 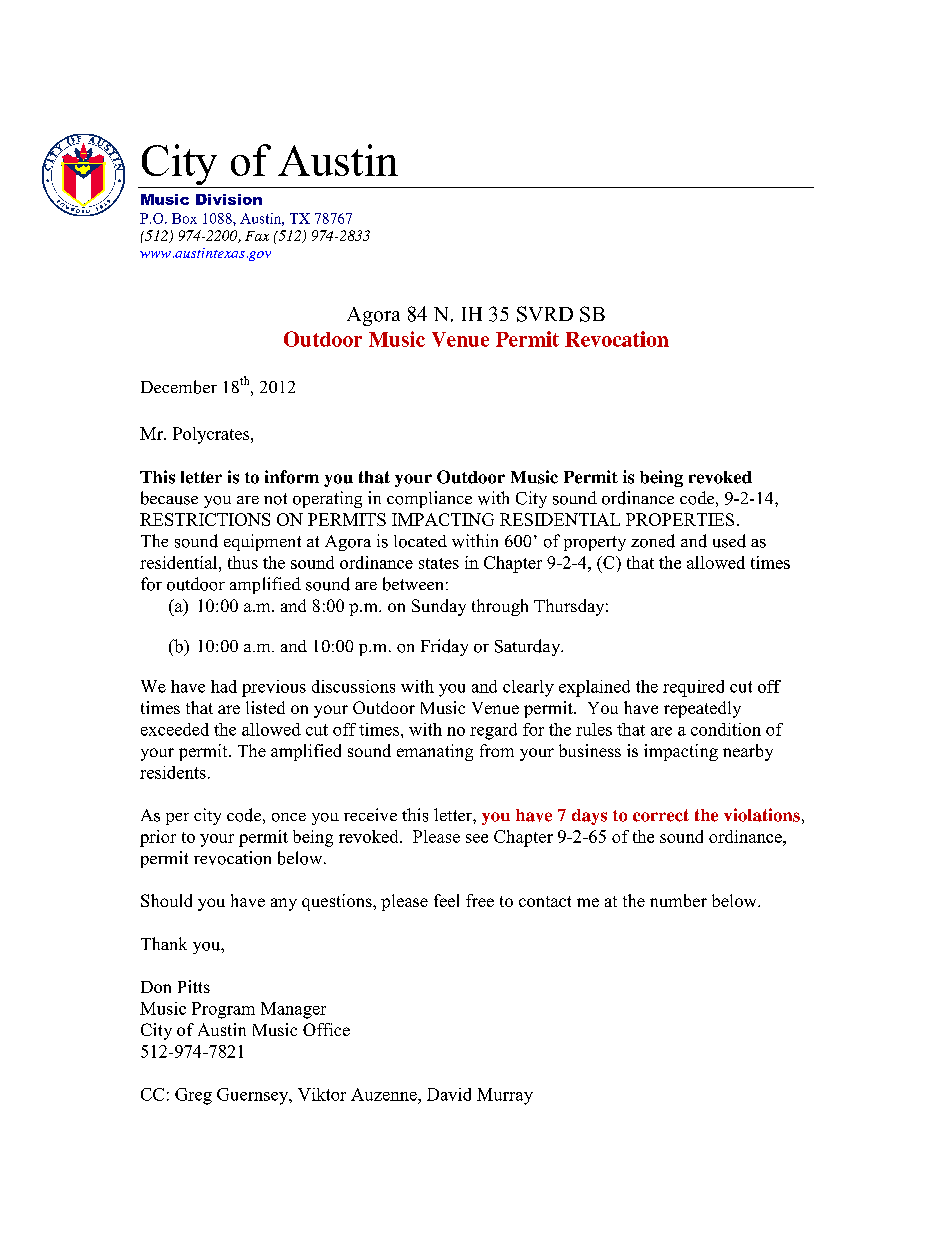 I want to click on prior, so click(x=158, y=838).
